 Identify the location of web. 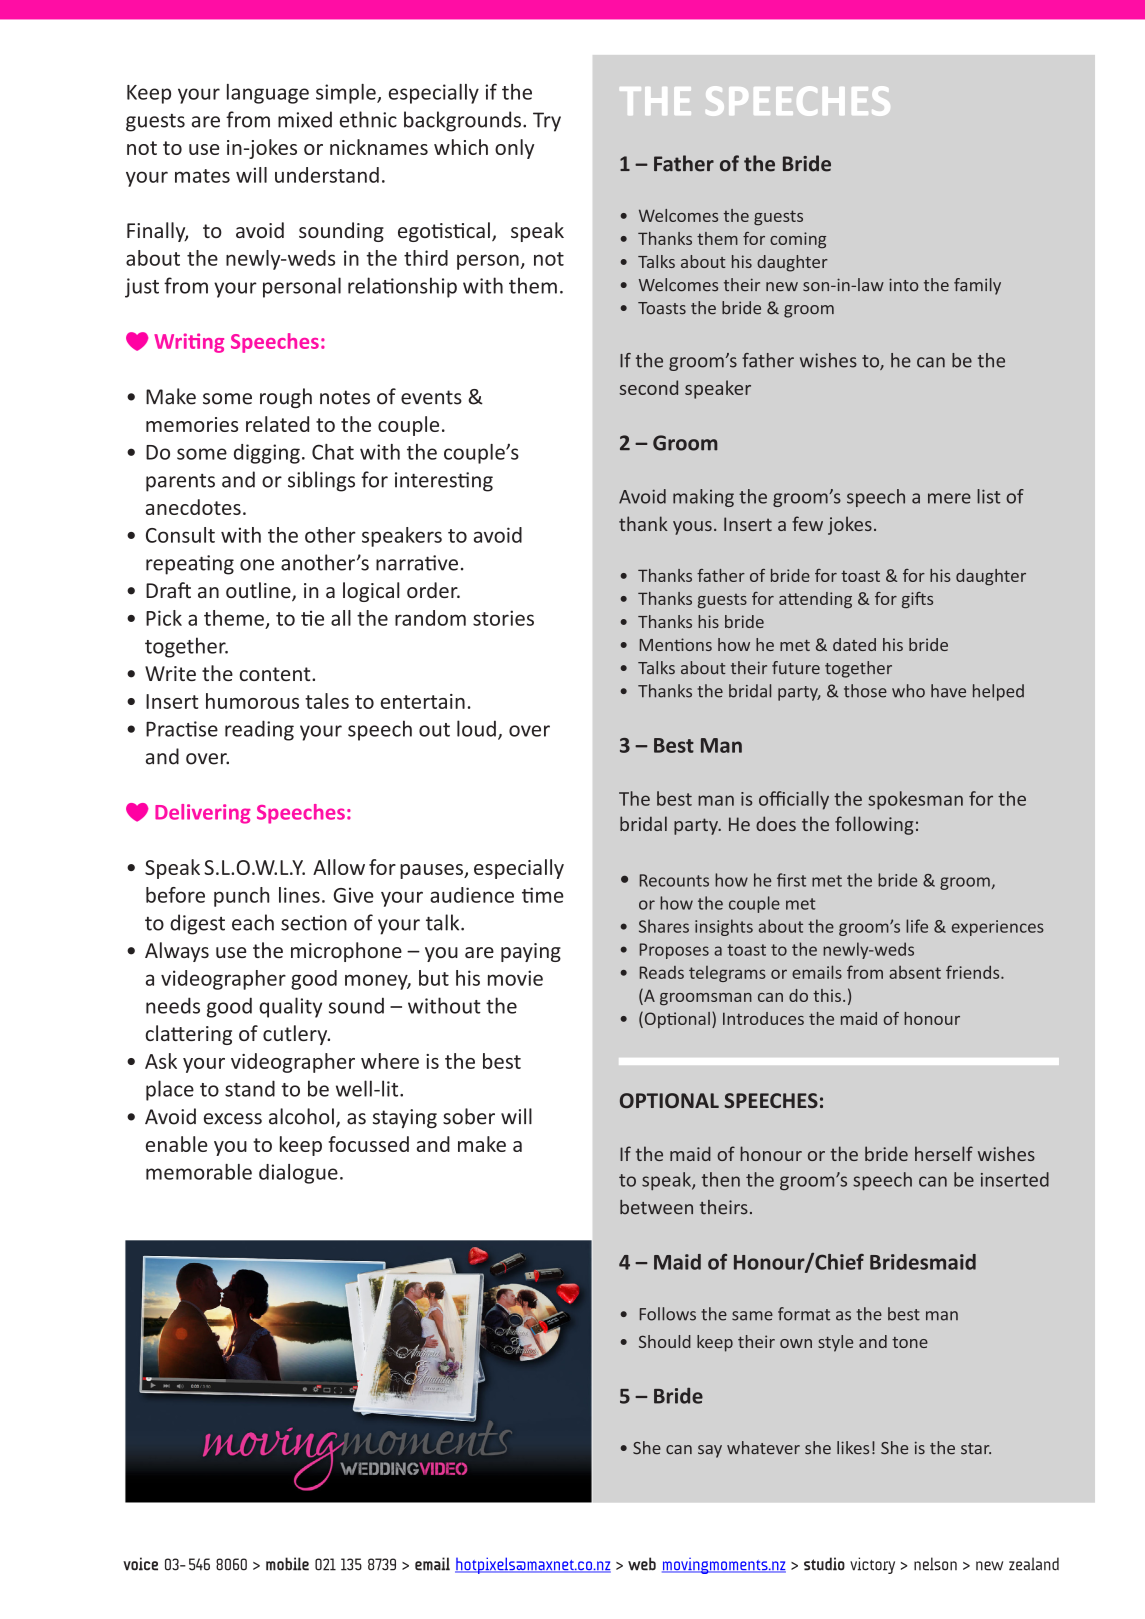
(642, 1564).
